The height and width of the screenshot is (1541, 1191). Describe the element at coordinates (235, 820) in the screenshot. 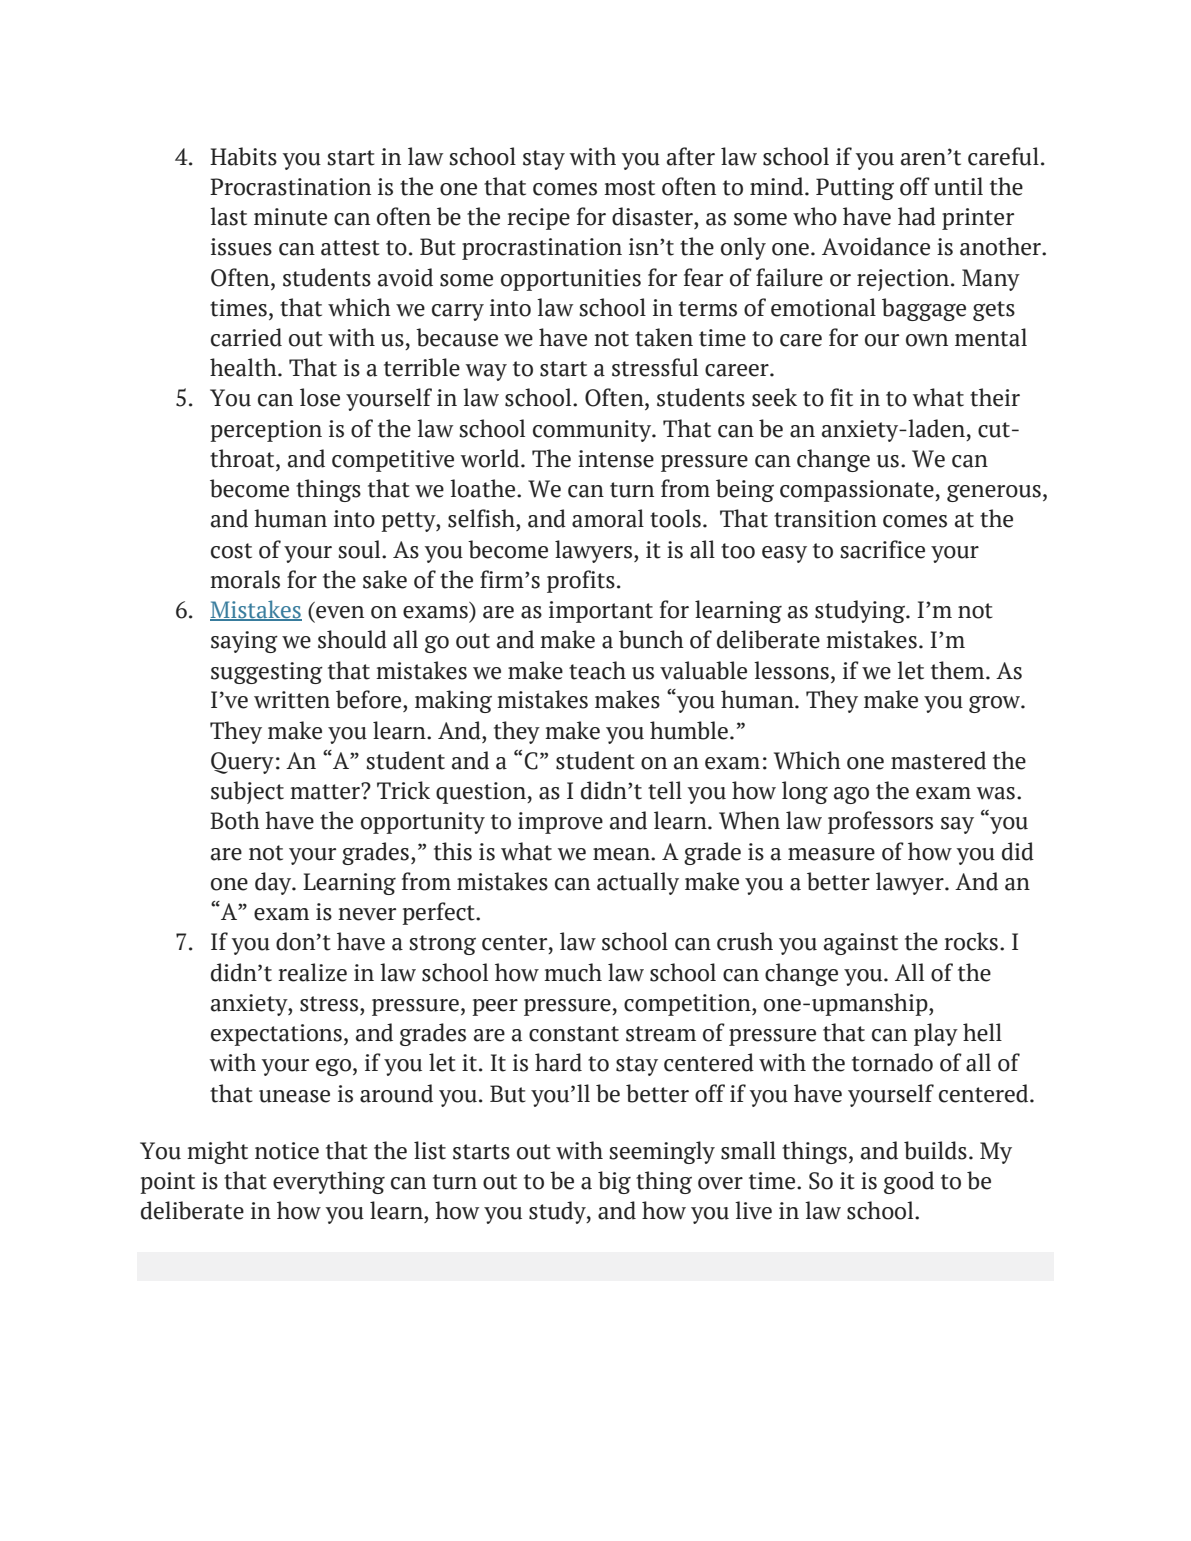

I see `Both` at that location.
